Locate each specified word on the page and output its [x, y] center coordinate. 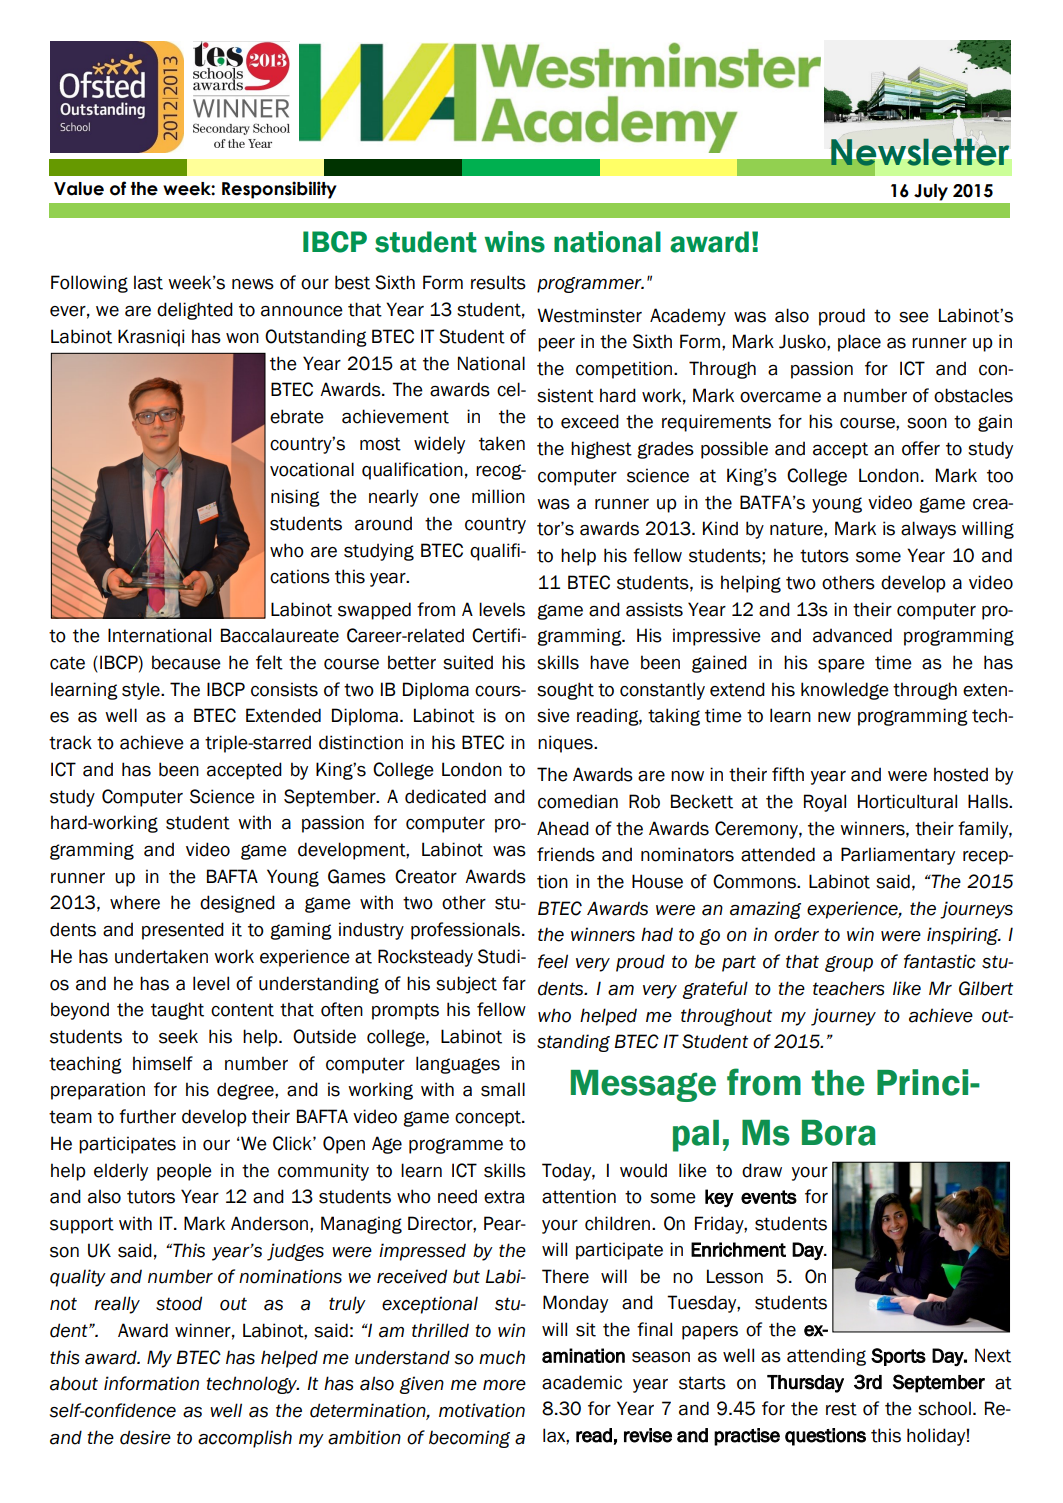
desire [145, 1437]
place [859, 343]
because [186, 662]
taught [177, 1011]
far [514, 983]
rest [841, 1409]
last [148, 282]
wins [514, 242]
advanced [852, 635]
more [504, 1385]
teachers [848, 988]
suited [468, 662]
